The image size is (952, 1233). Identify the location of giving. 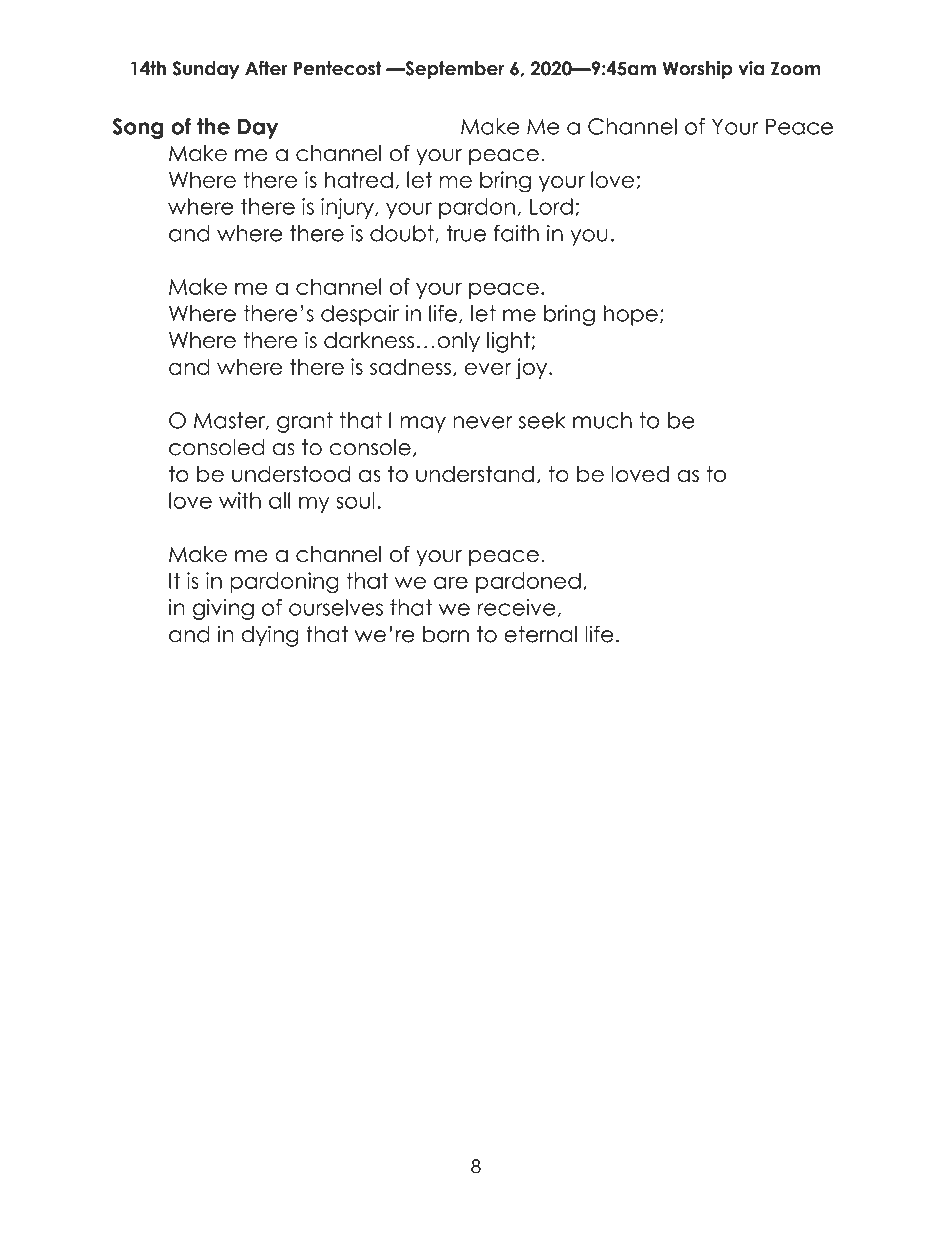
(223, 609).
